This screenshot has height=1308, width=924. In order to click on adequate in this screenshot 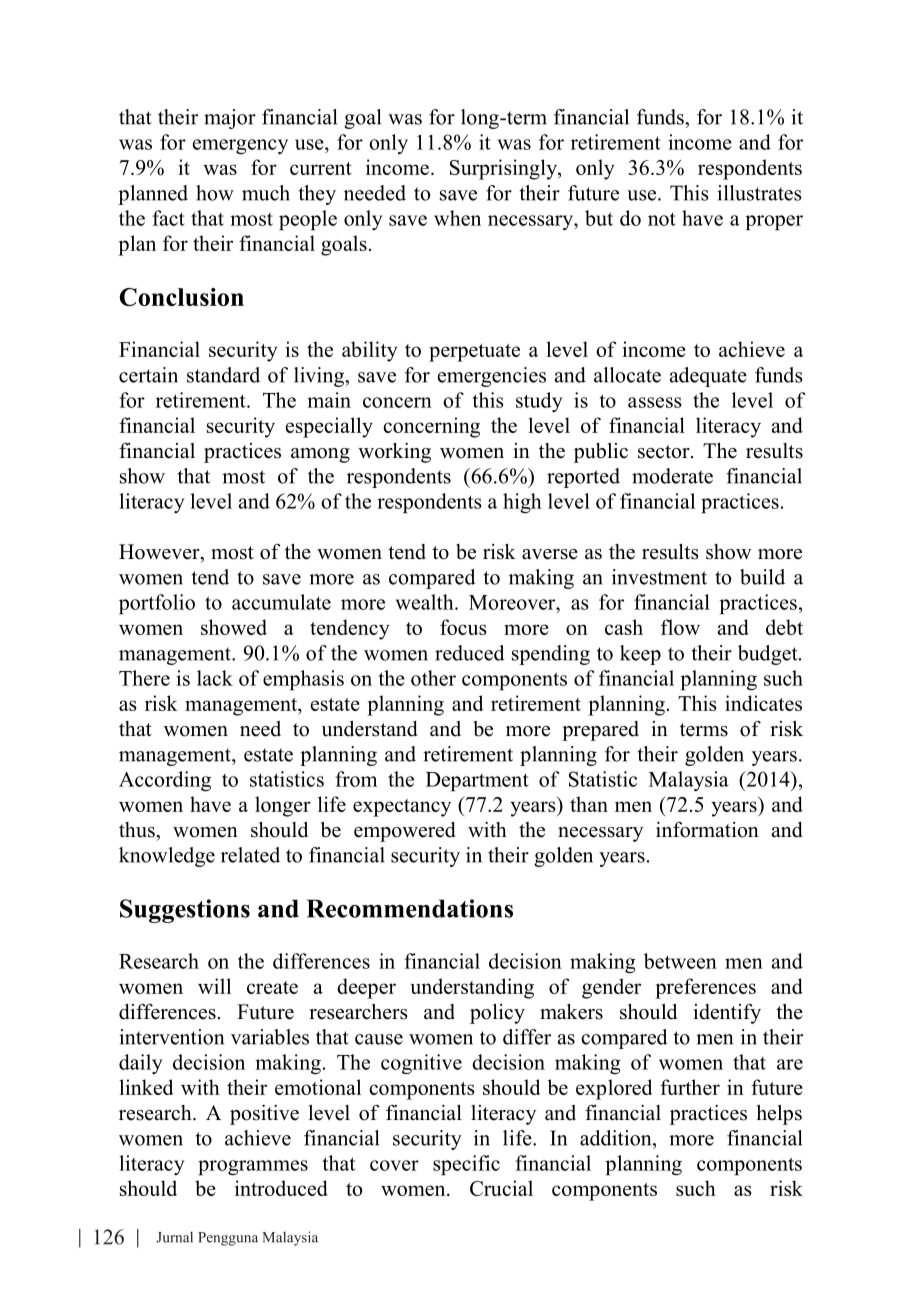, I will do `click(708, 377)`.
